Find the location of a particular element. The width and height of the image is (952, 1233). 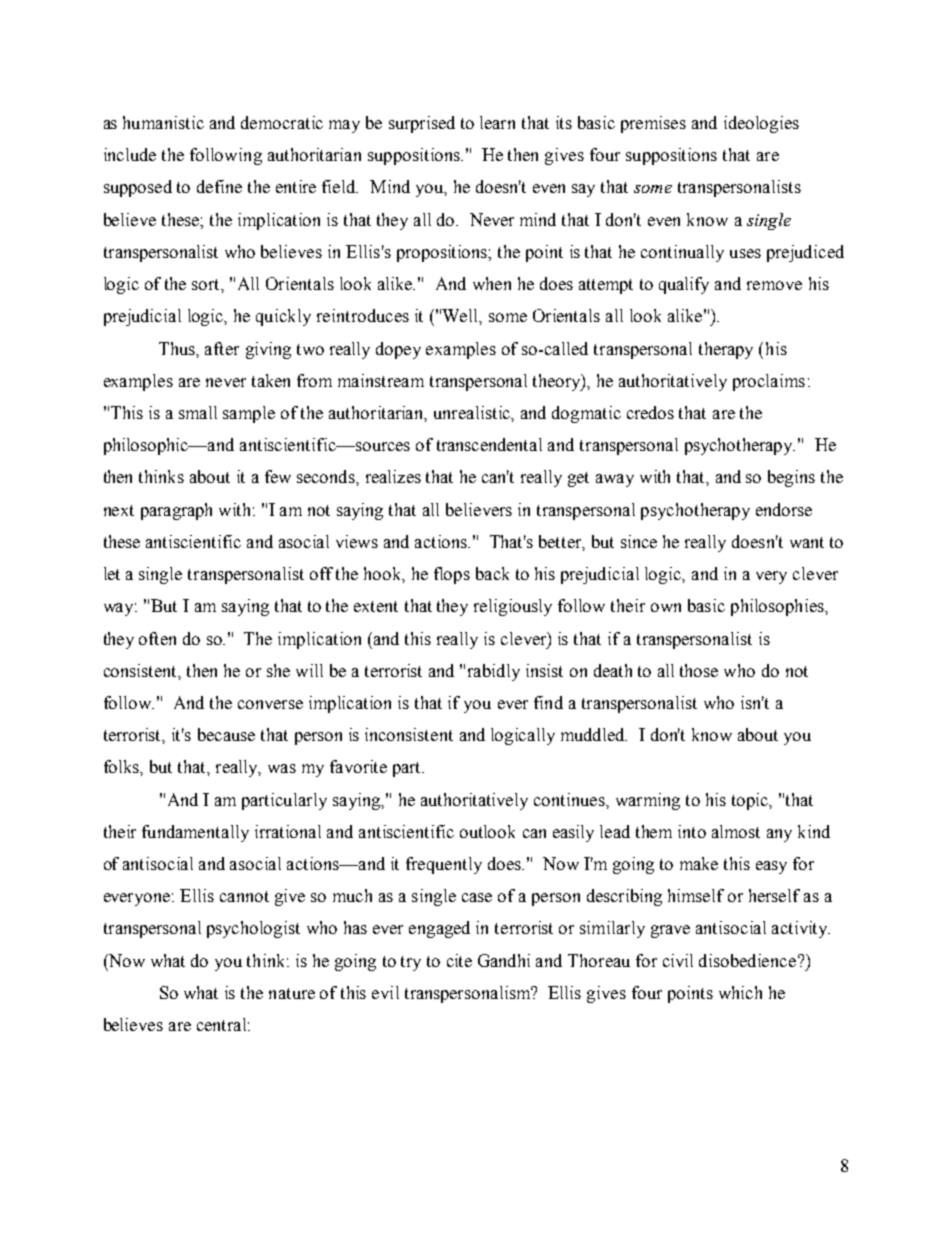

humanistic is located at coordinates (163, 122).
